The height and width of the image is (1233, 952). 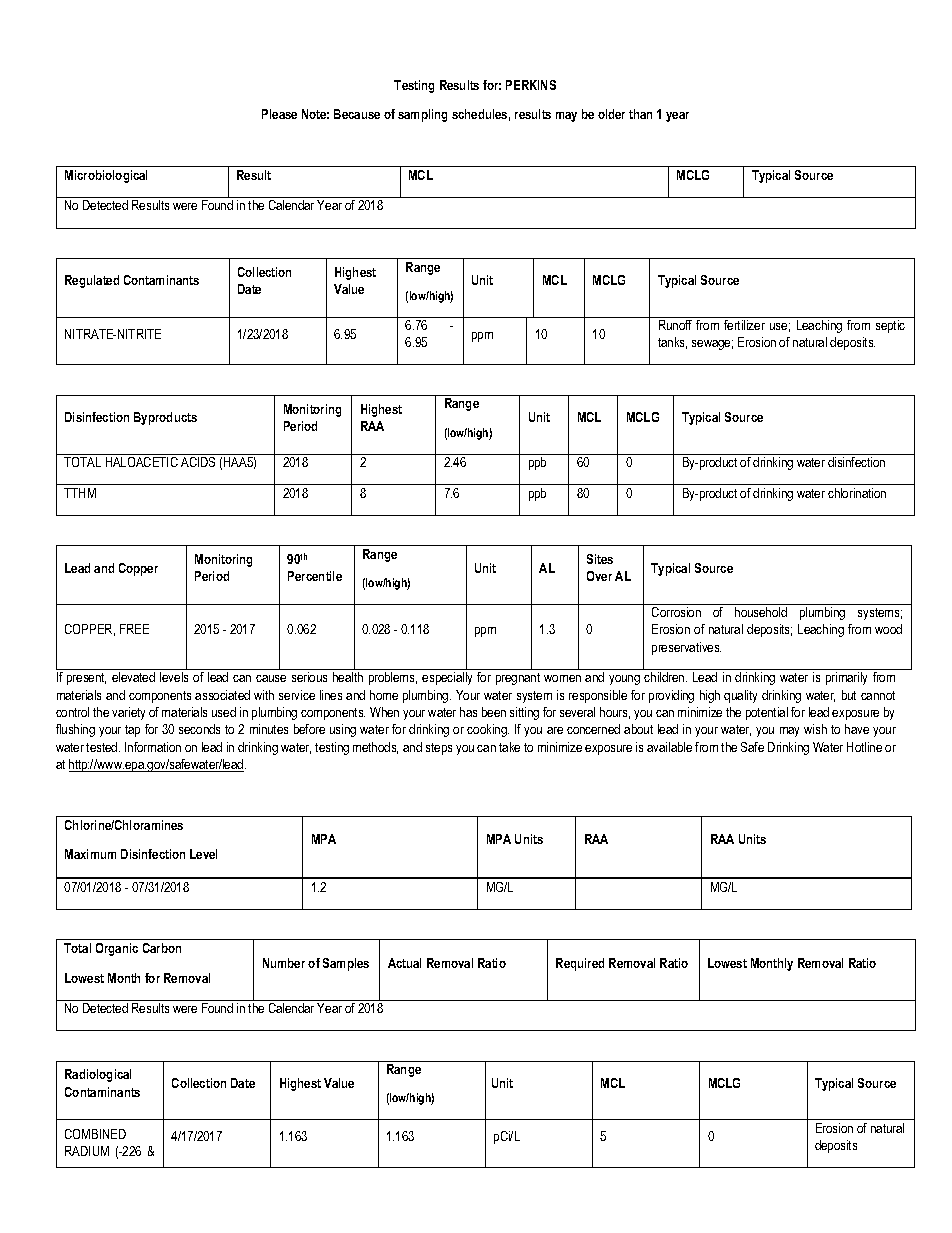 What do you see at coordinates (422, 115) in the image?
I see `sampling` at bounding box center [422, 115].
